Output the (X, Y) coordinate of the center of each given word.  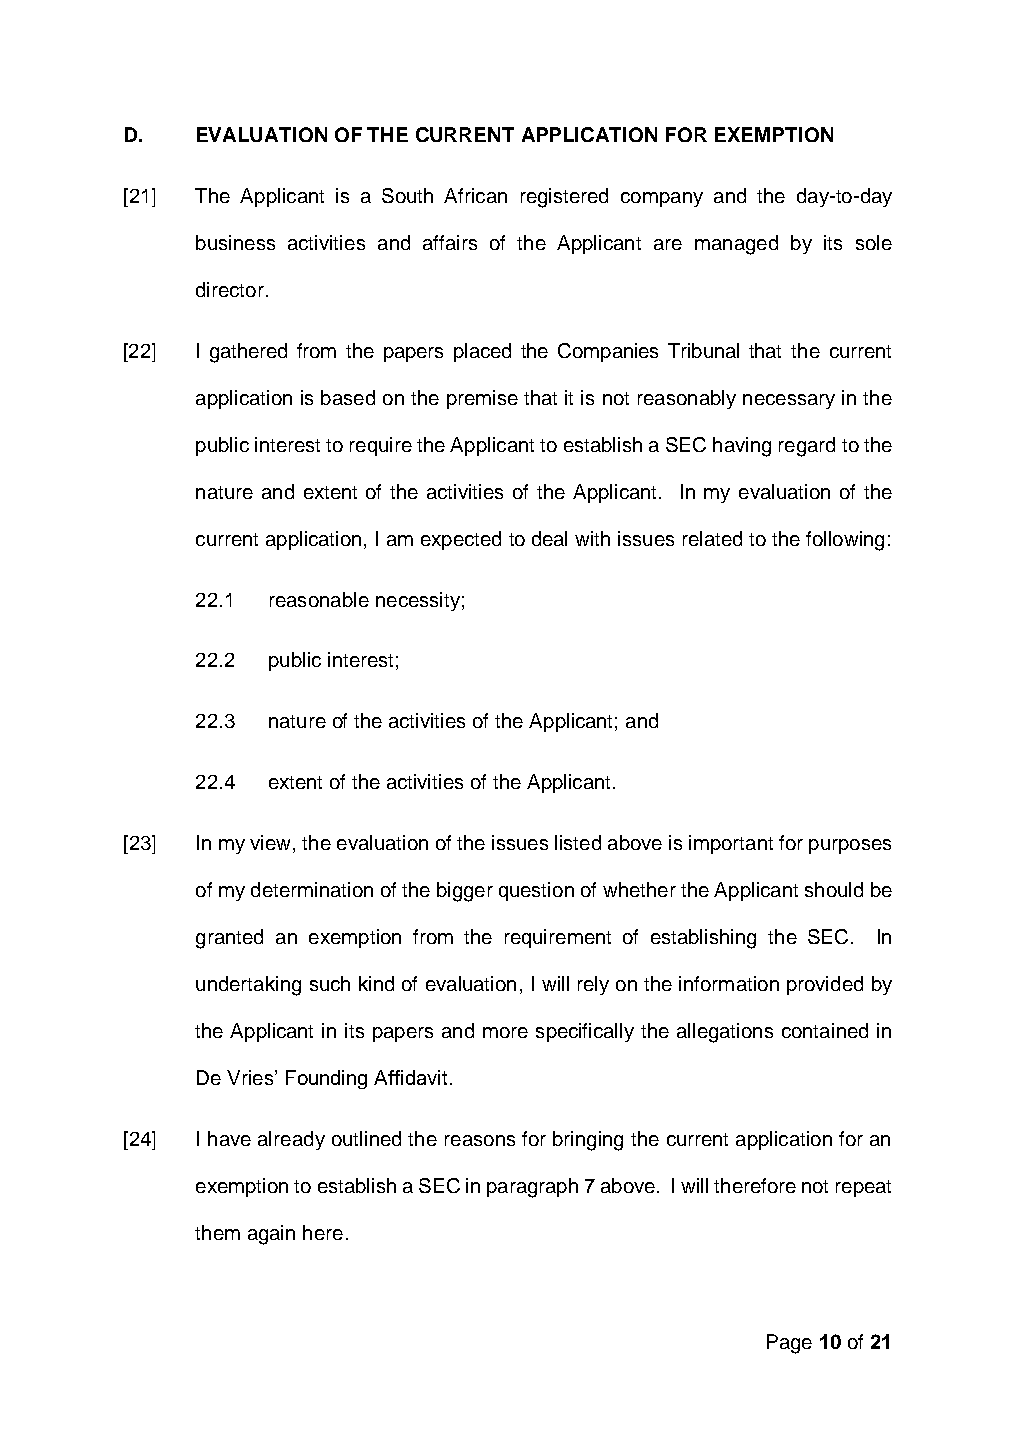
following (845, 541)
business (235, 242)
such (330, 983)
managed (736, 245)
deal (549, 538)
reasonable (319, 599)
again (271, 1235)
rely (593, 985)
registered (564, 198)
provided (825, 985)
